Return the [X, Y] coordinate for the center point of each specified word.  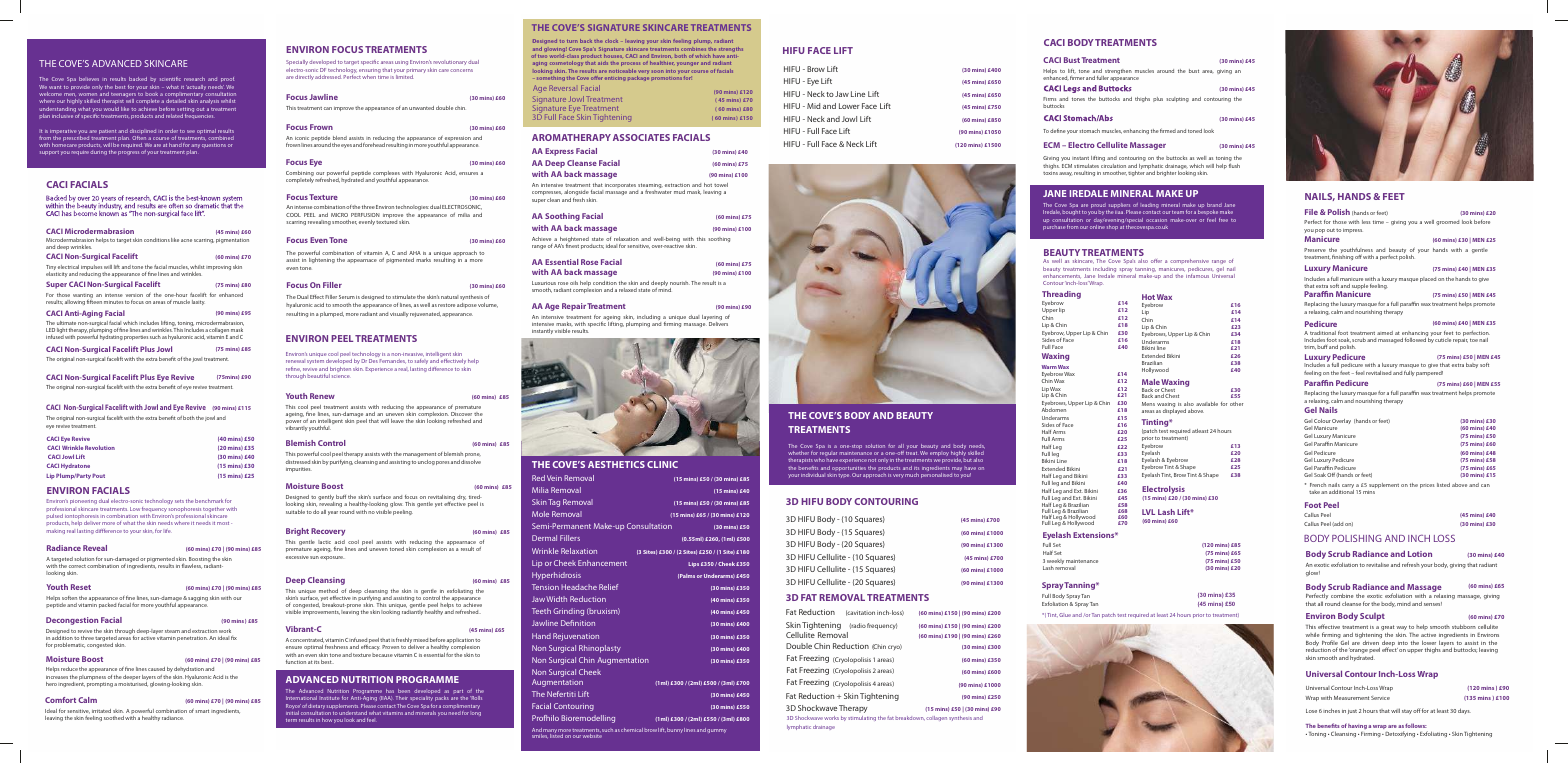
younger [688, 64]
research [194, 79]
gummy [717, 731]
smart [202, 711]
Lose [1311, 711]
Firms [1049, 99]
